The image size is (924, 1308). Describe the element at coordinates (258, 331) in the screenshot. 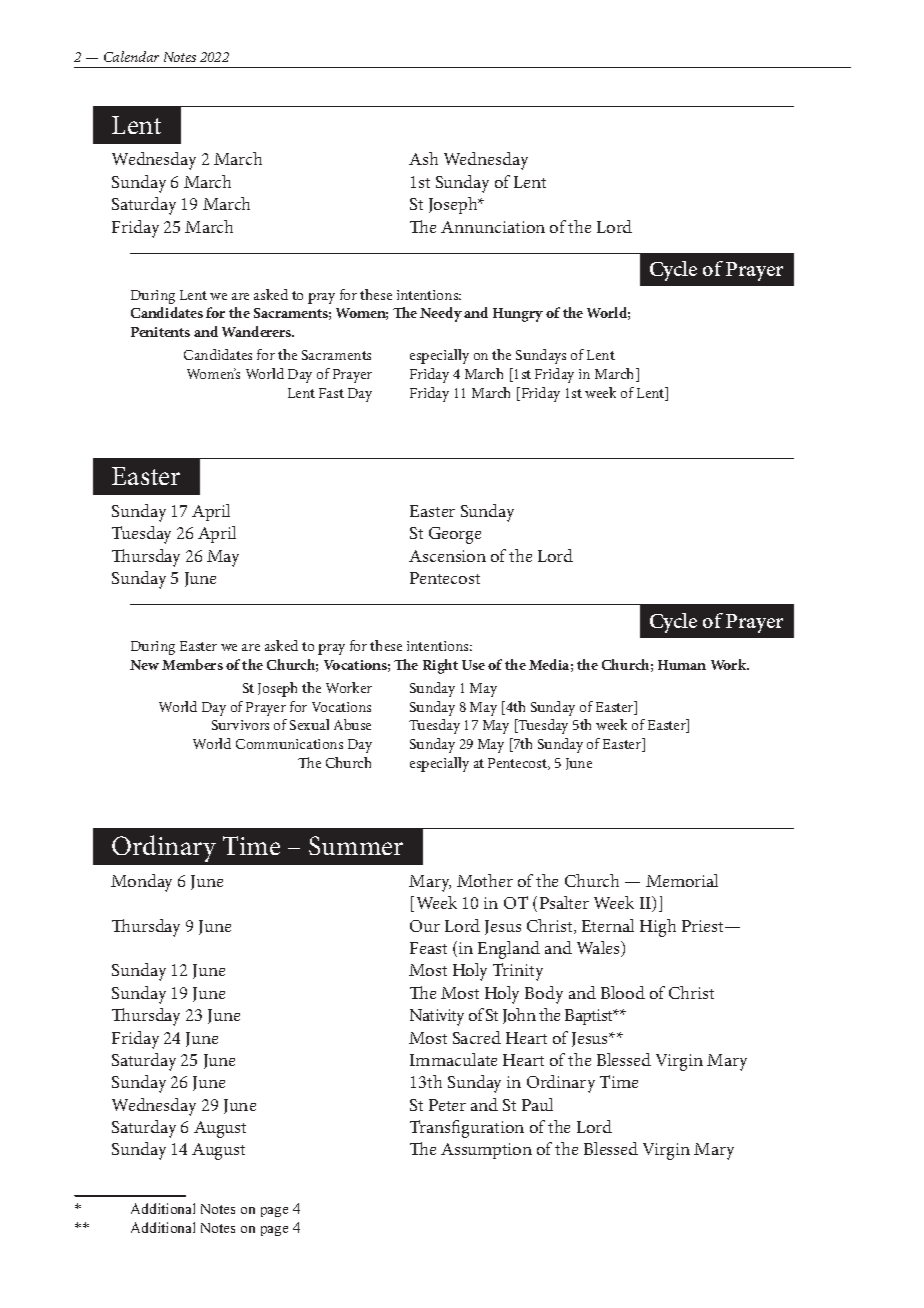

I see `Wanderers` at that location.
